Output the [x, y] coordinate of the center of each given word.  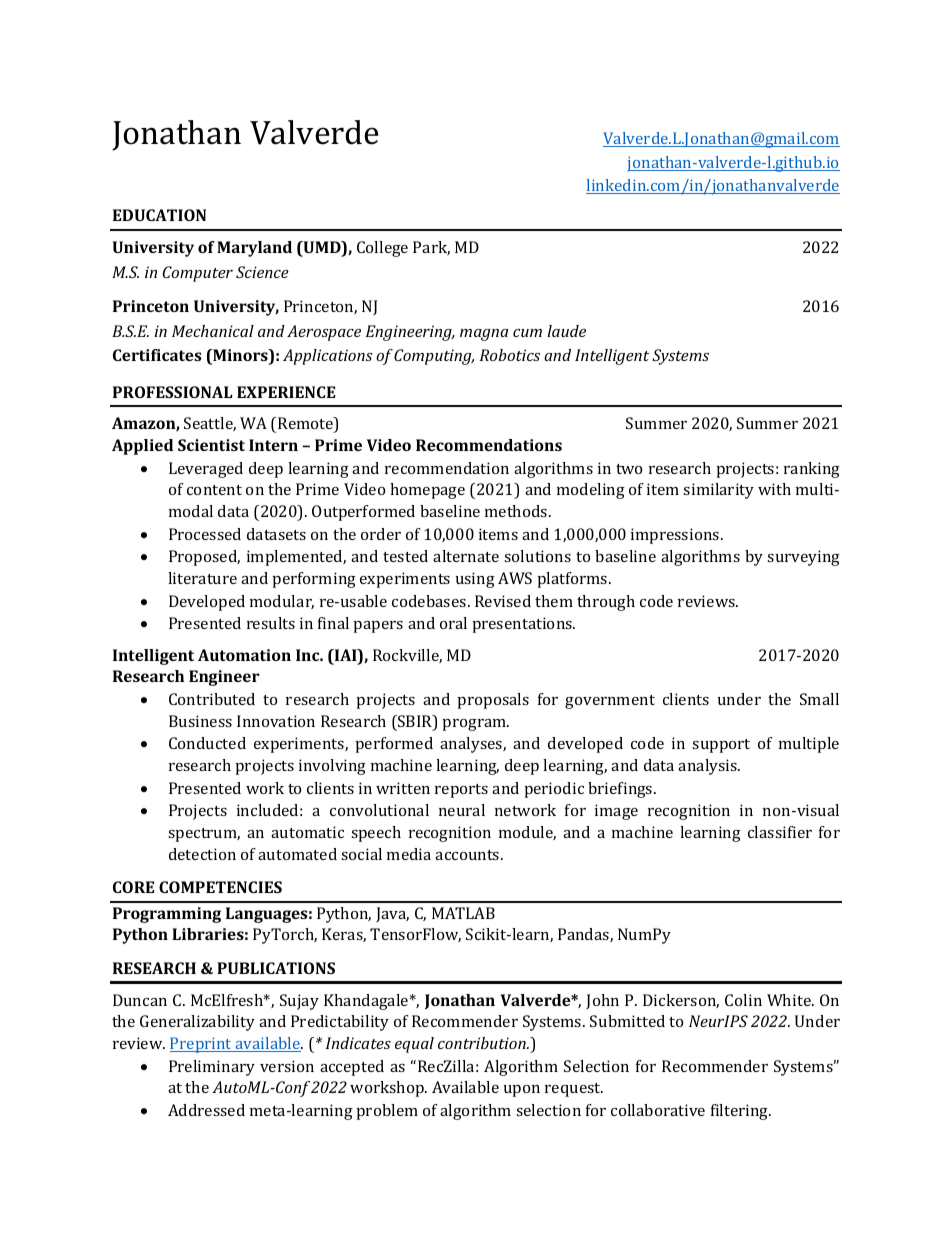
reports [461, 791]
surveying [803, 558]
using [475, 580]
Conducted [207, 743]
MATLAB [463, 913]
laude [566, 331]
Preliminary [212, 1068]
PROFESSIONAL [172, 392]
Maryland [254, 249]
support [721, 746]
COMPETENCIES [220, 887]
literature [202, 578]
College [382, 249]
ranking [812, 470]
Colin [743, 1000]
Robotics [510, 355]
